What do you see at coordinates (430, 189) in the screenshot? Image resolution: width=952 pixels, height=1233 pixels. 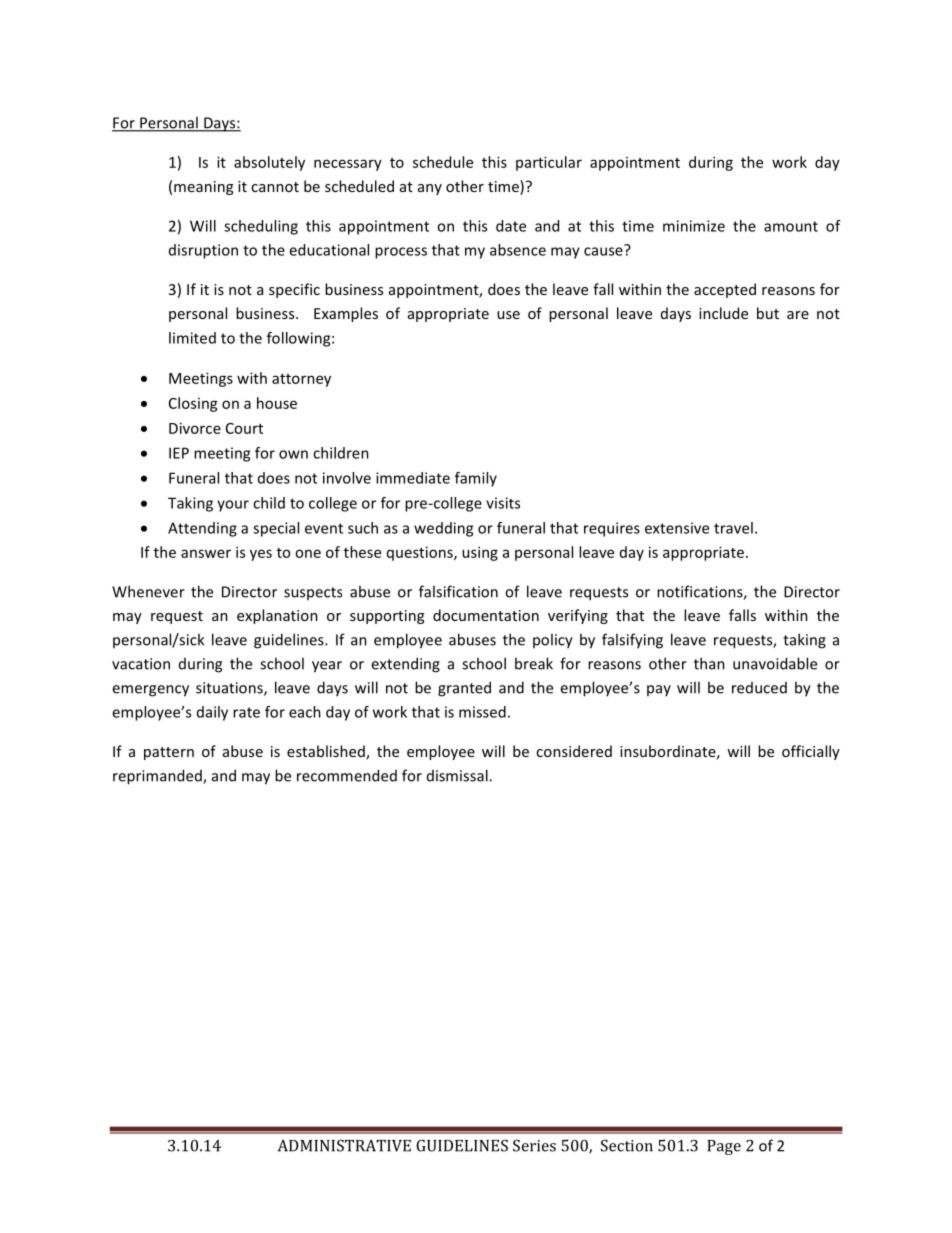 I see `any` at bounding box center [430, 189].
